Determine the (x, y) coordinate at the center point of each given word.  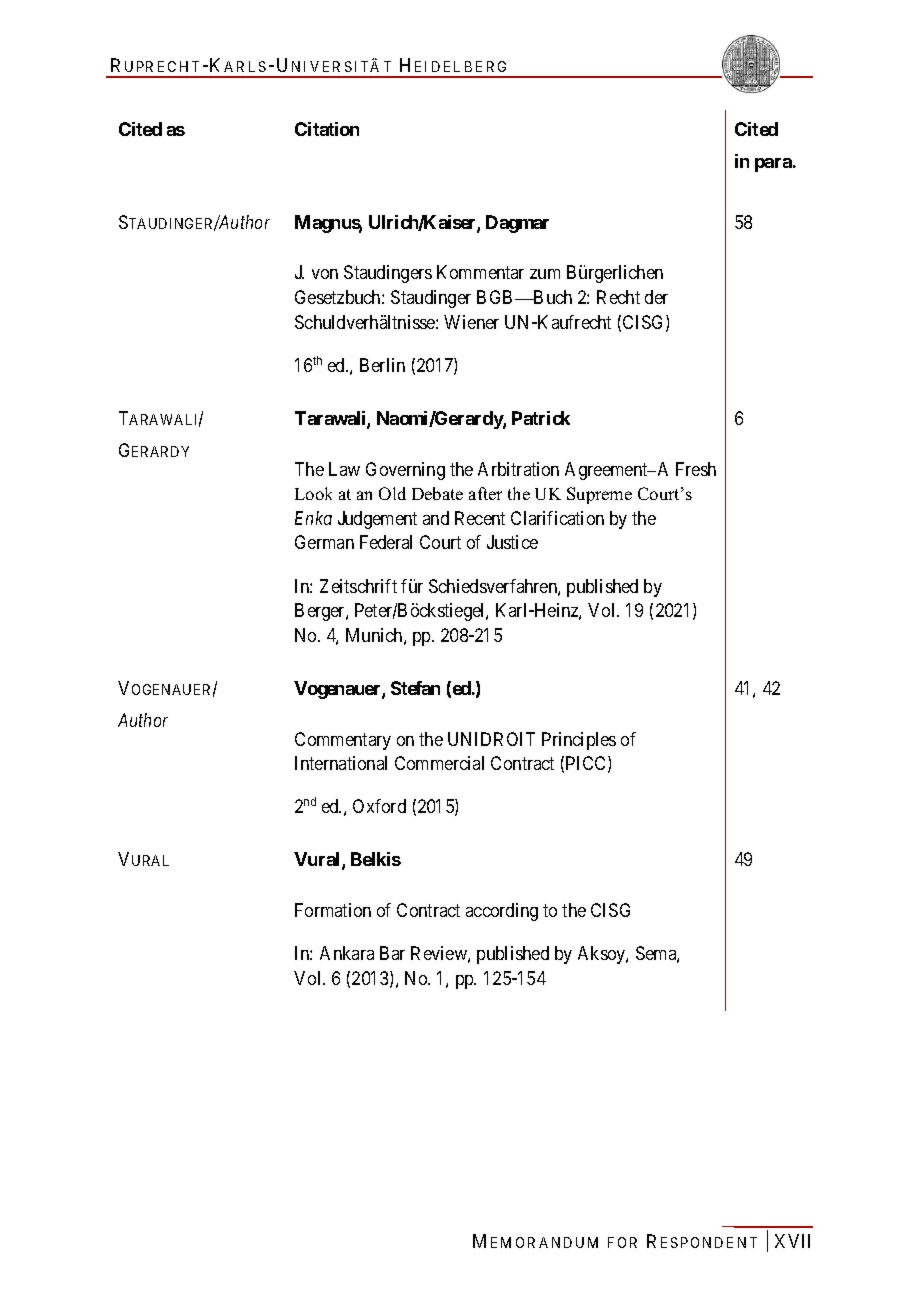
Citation (327, 129)
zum (545, 274)
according (502, 912)
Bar (392, 953)
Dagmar (517, 224)
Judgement (377, 520)
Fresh (696, 469)
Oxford (379, 806)
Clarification (557, 518)
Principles (579, 741)
